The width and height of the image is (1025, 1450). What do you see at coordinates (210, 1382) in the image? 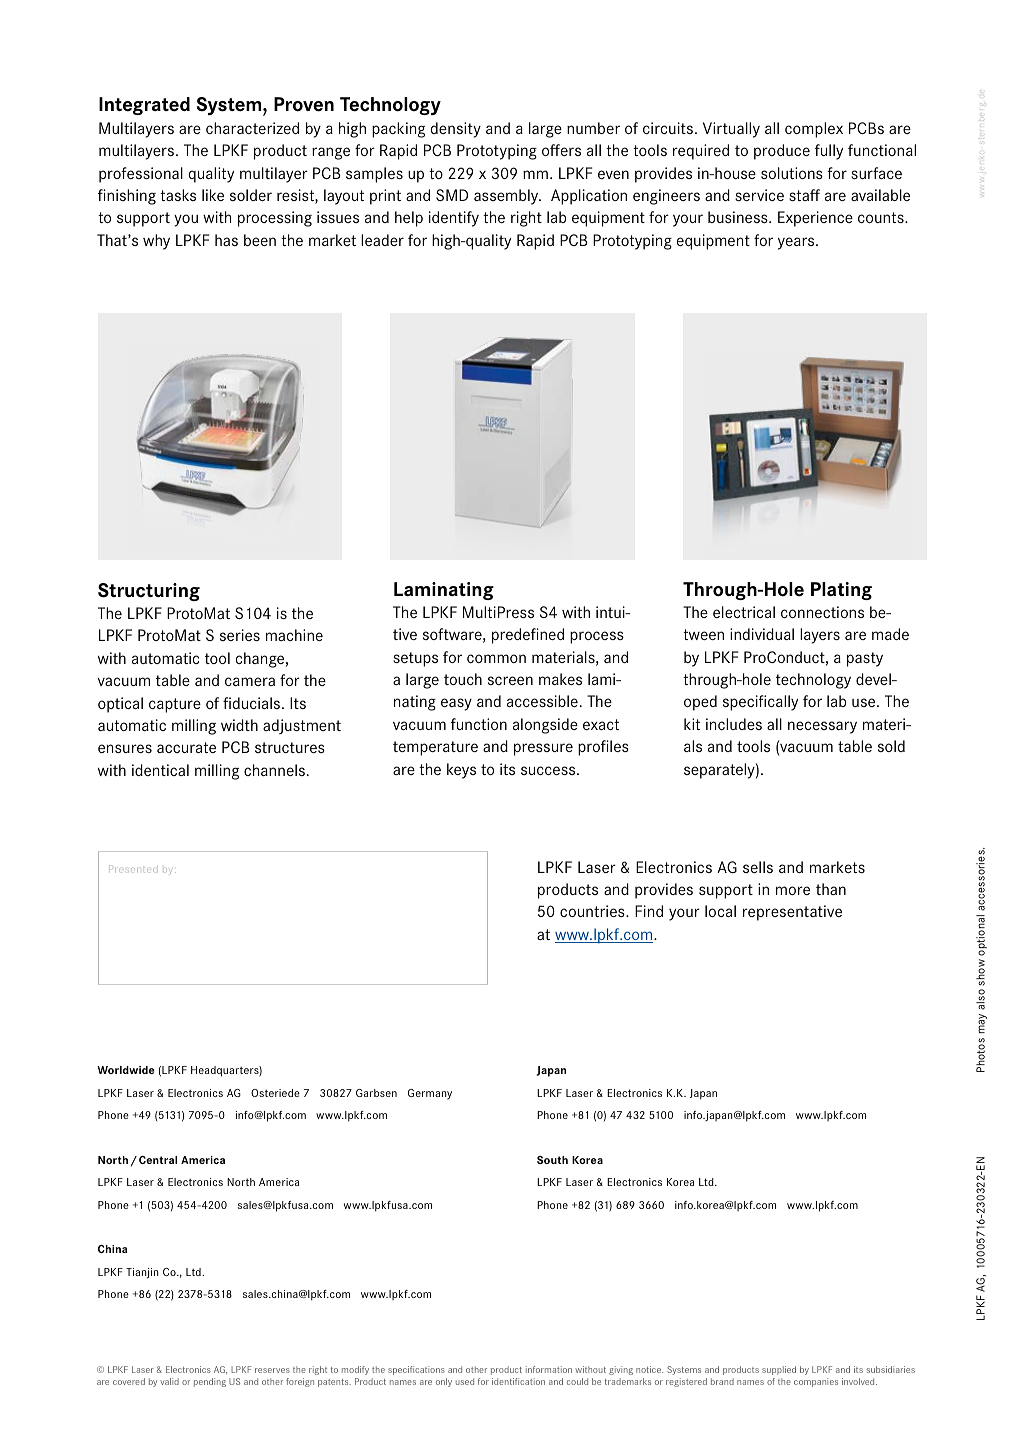
I see `pending` at bounding box center [210, 1382].
